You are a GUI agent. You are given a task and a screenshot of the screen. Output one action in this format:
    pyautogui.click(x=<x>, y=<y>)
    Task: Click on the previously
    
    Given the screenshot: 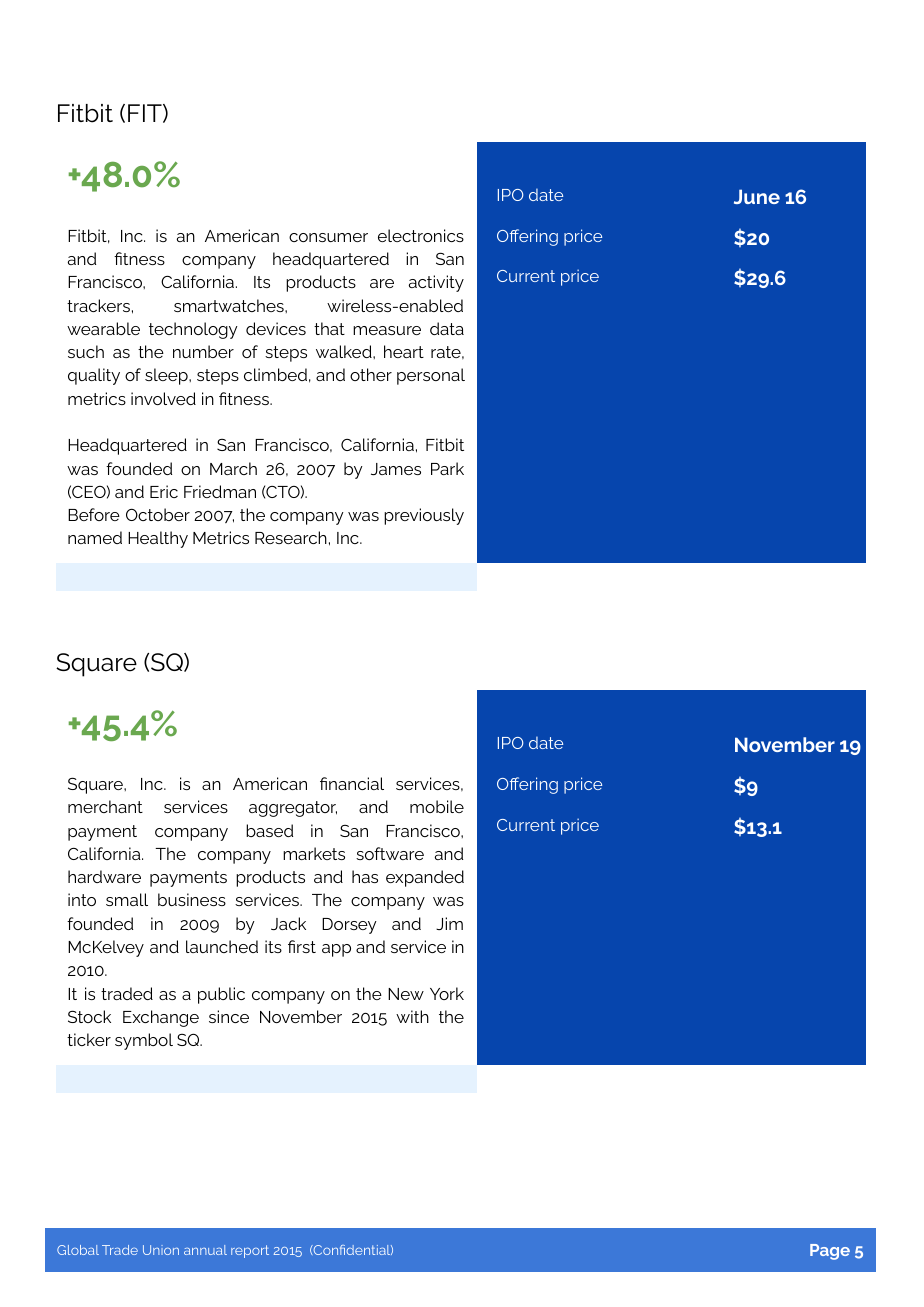 What is the action you would take?
    pyautogui.click(x=424, y=516)
